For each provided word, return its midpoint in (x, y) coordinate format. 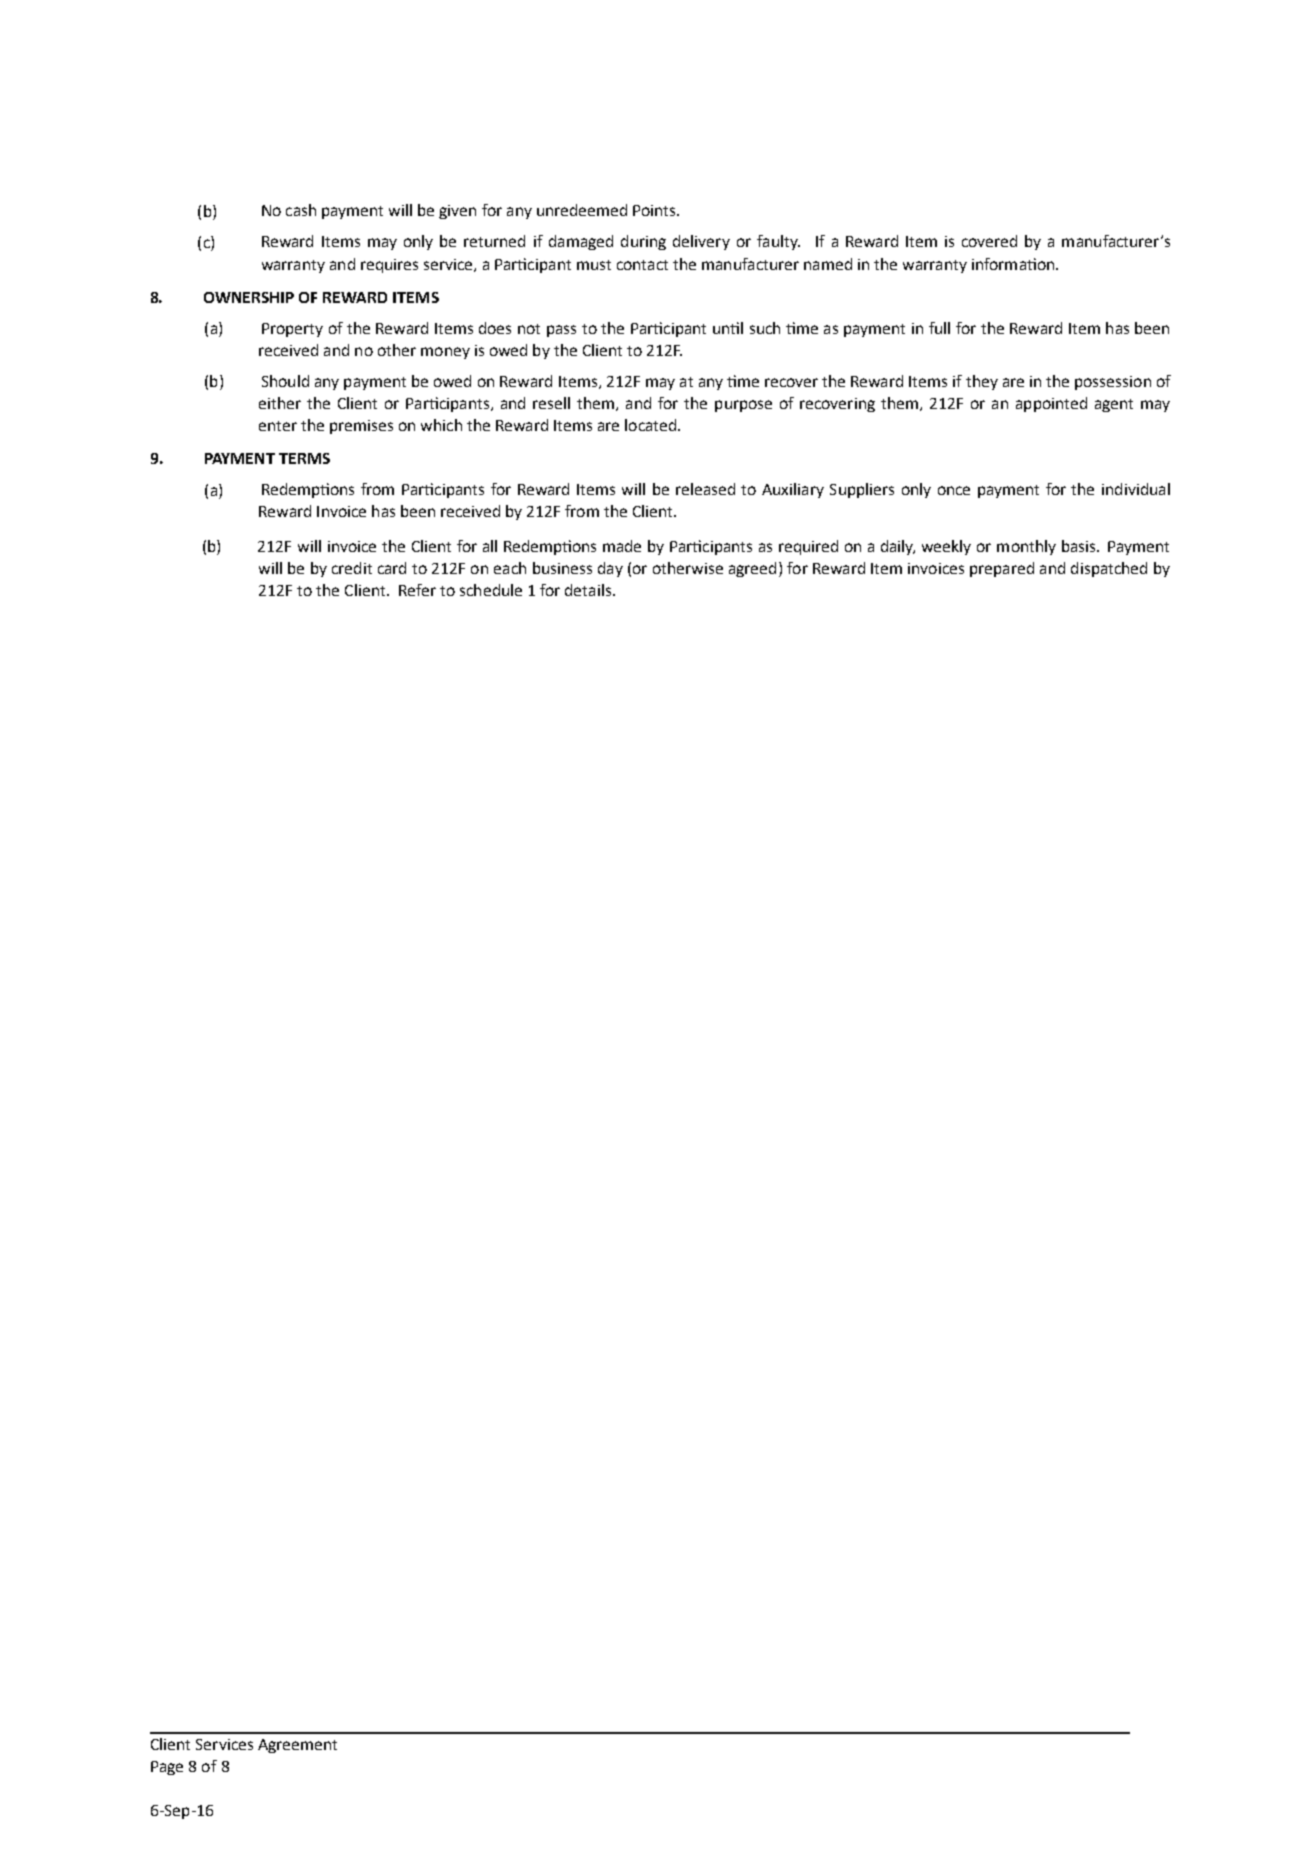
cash (301, 210)
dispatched (1109, 569)
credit (352, 568)
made (622, 546)
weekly (946, 547)
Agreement (297, 1746)
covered (989, 241)
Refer (417, 590)
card (392, 568)
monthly (1026, 547)
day (610, 569)
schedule (491, 590)
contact (642, 265)
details (588, 590)
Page (167, 1768)
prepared (1002, 569)
